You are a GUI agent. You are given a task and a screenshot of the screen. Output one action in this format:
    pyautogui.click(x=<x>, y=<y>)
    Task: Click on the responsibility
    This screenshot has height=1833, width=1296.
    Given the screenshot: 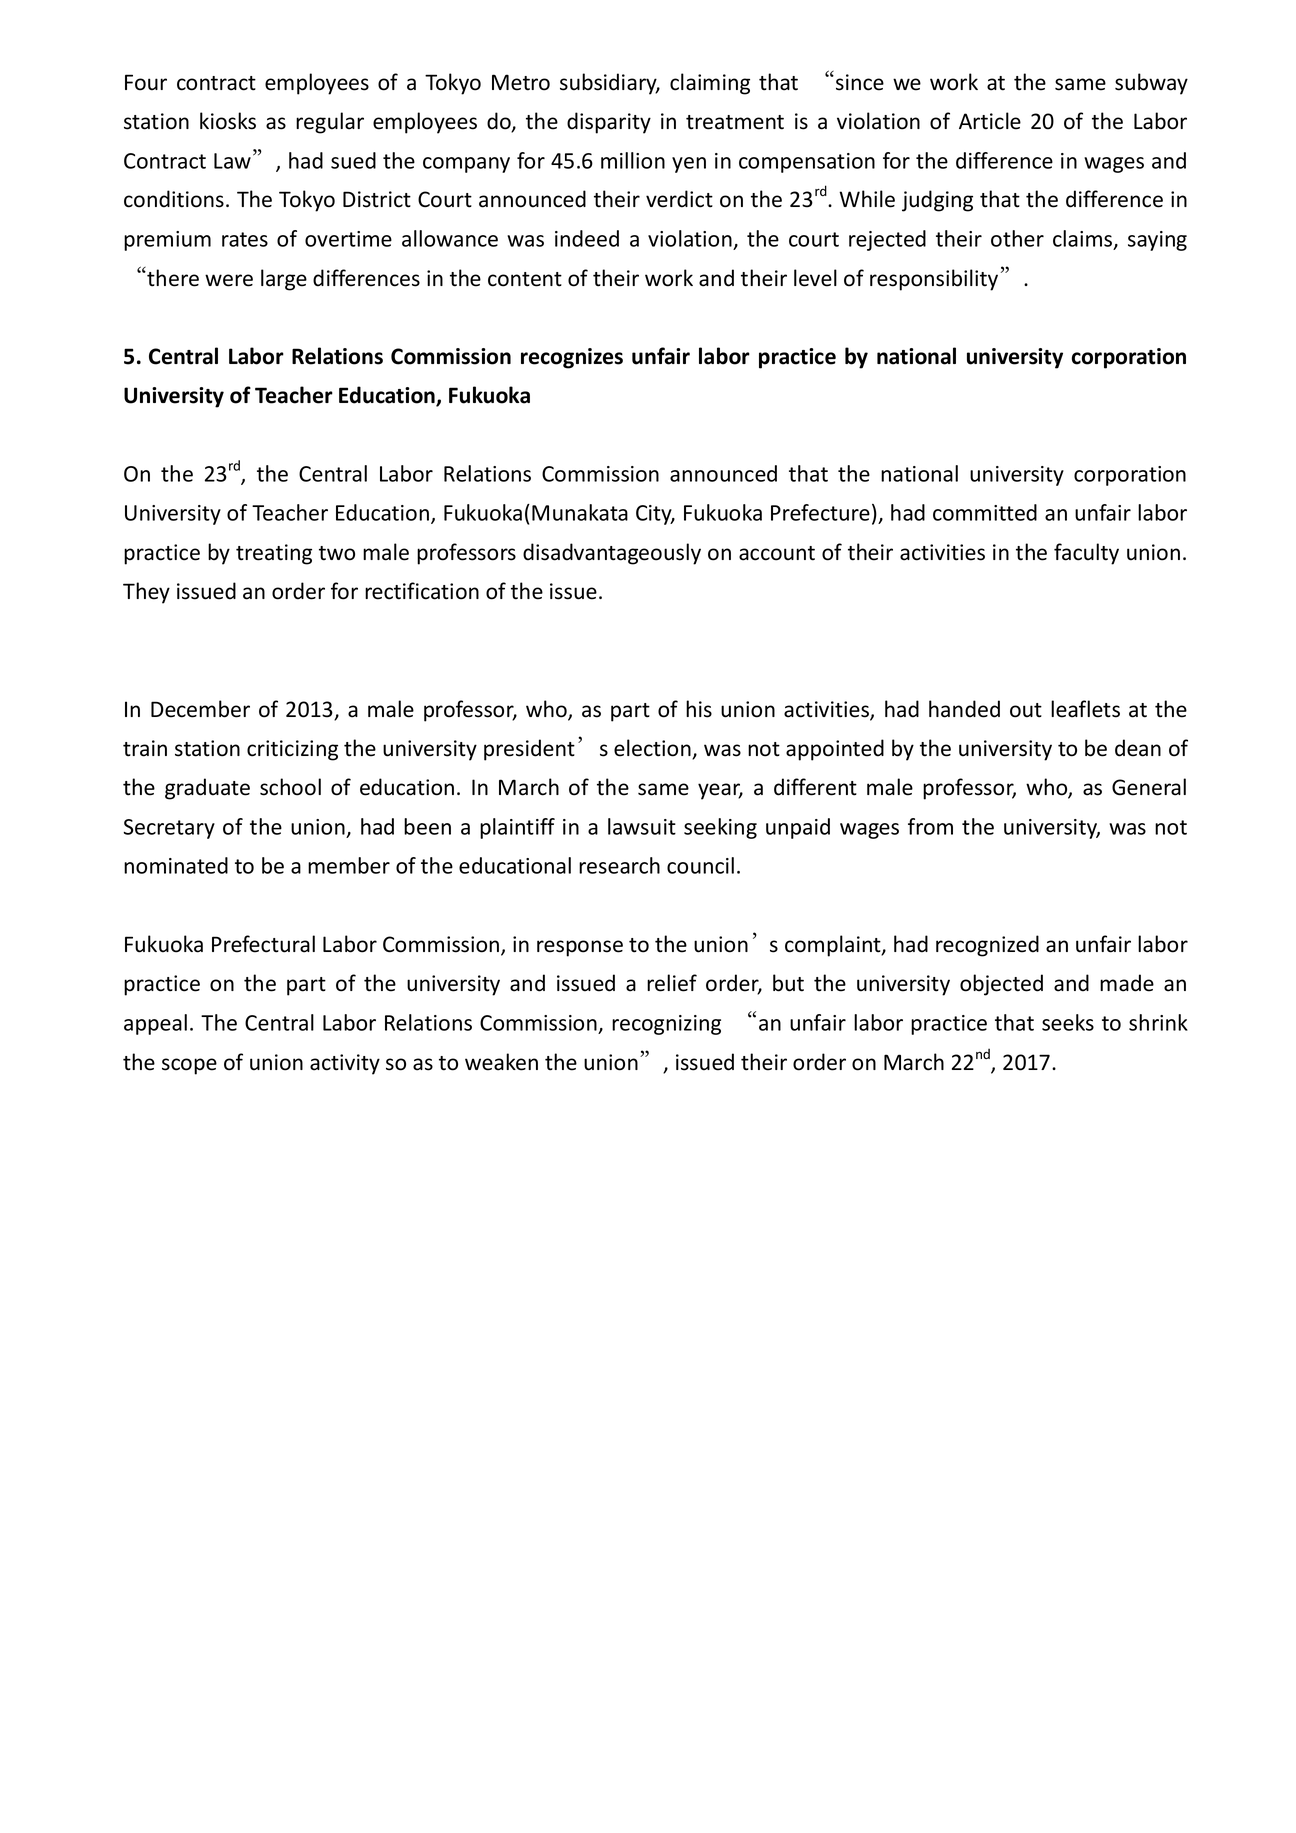 What is the action you would take?
    pyautogui.click(x=934, y=280)
